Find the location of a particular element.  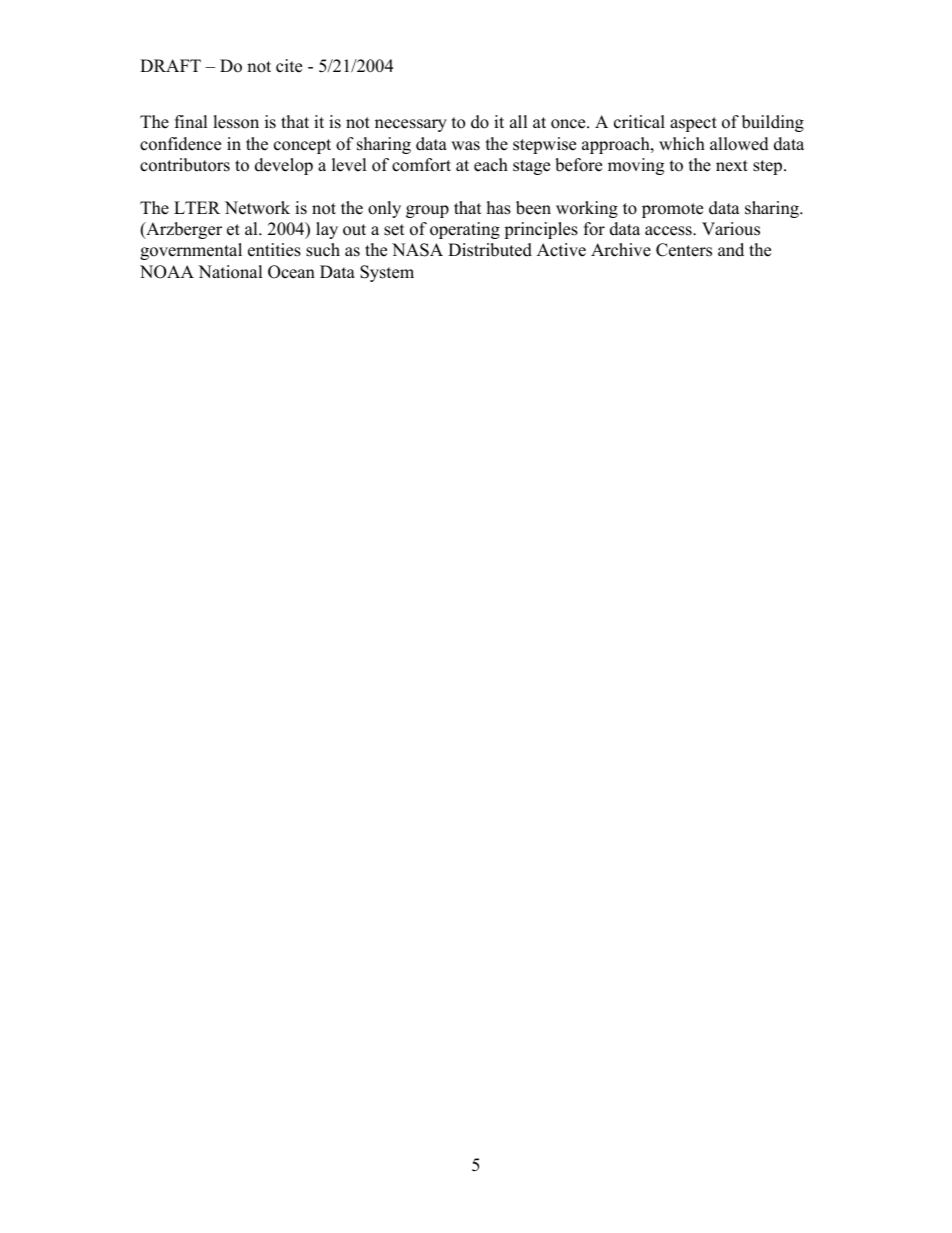

promote is located at coordinates (672, 210).
